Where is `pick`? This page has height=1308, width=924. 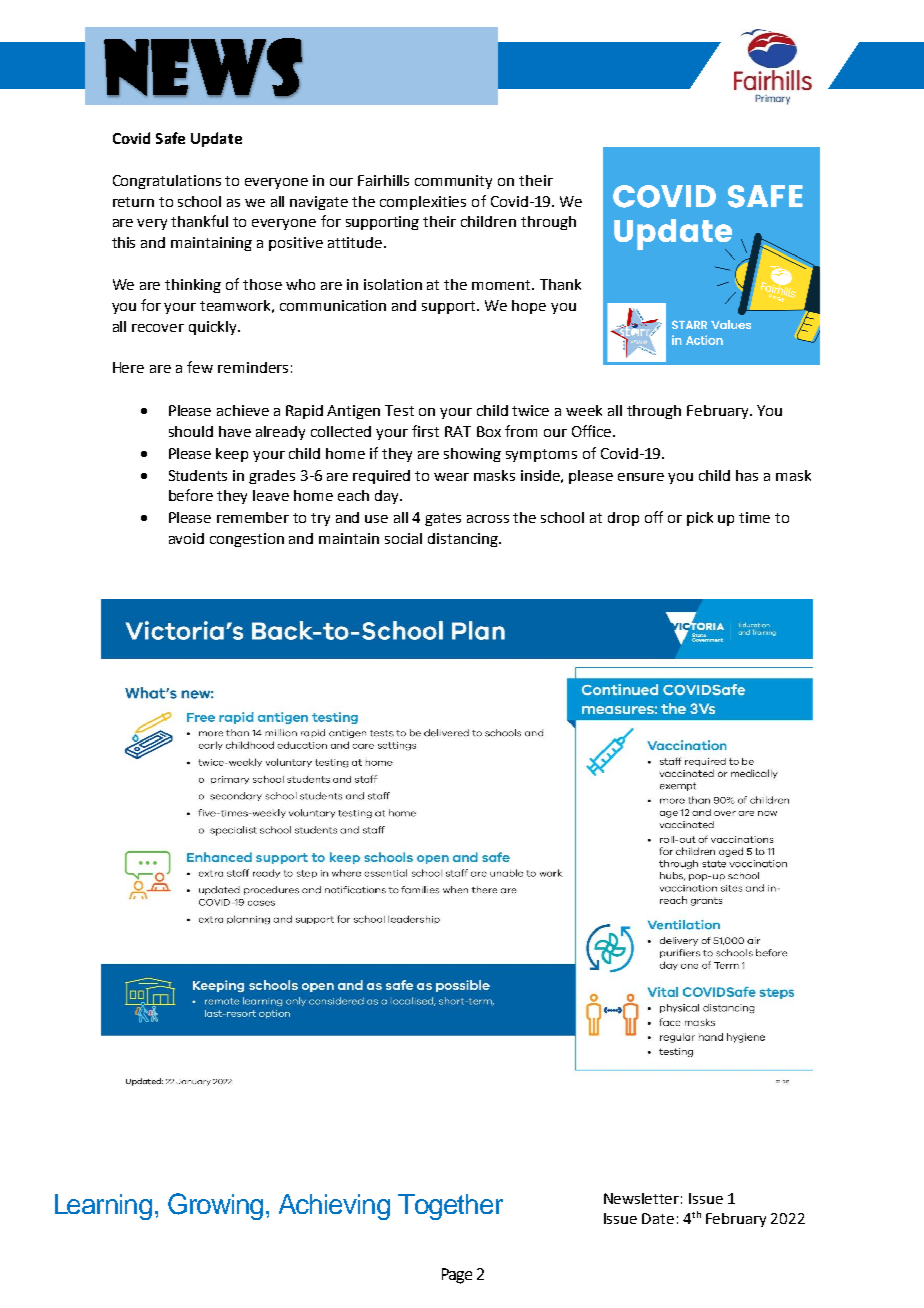
pick is located at coordinates (700, 519).
